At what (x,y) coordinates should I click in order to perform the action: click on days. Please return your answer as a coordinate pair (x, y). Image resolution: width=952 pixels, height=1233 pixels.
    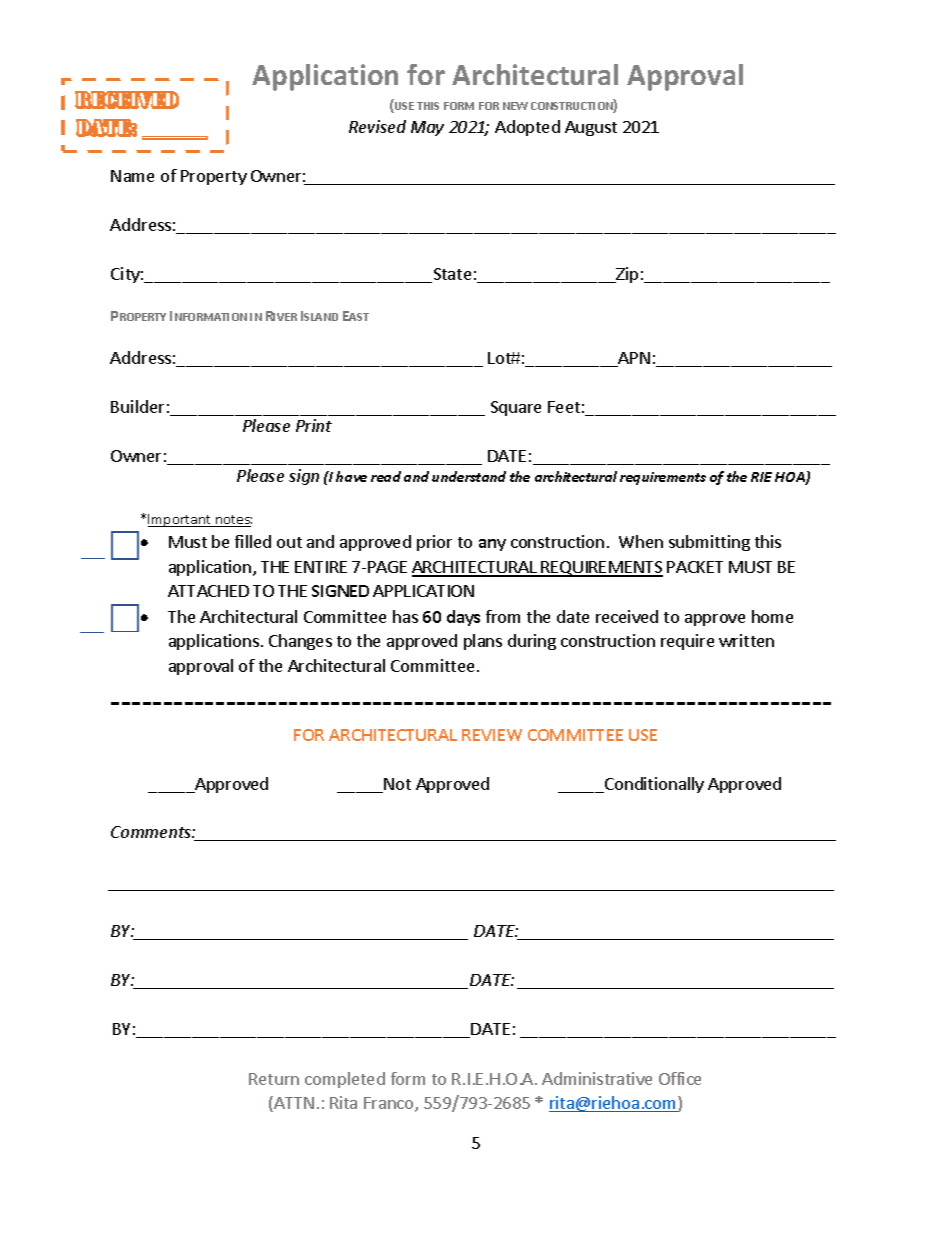
    Looking at the image, I should click on (463, 618).
